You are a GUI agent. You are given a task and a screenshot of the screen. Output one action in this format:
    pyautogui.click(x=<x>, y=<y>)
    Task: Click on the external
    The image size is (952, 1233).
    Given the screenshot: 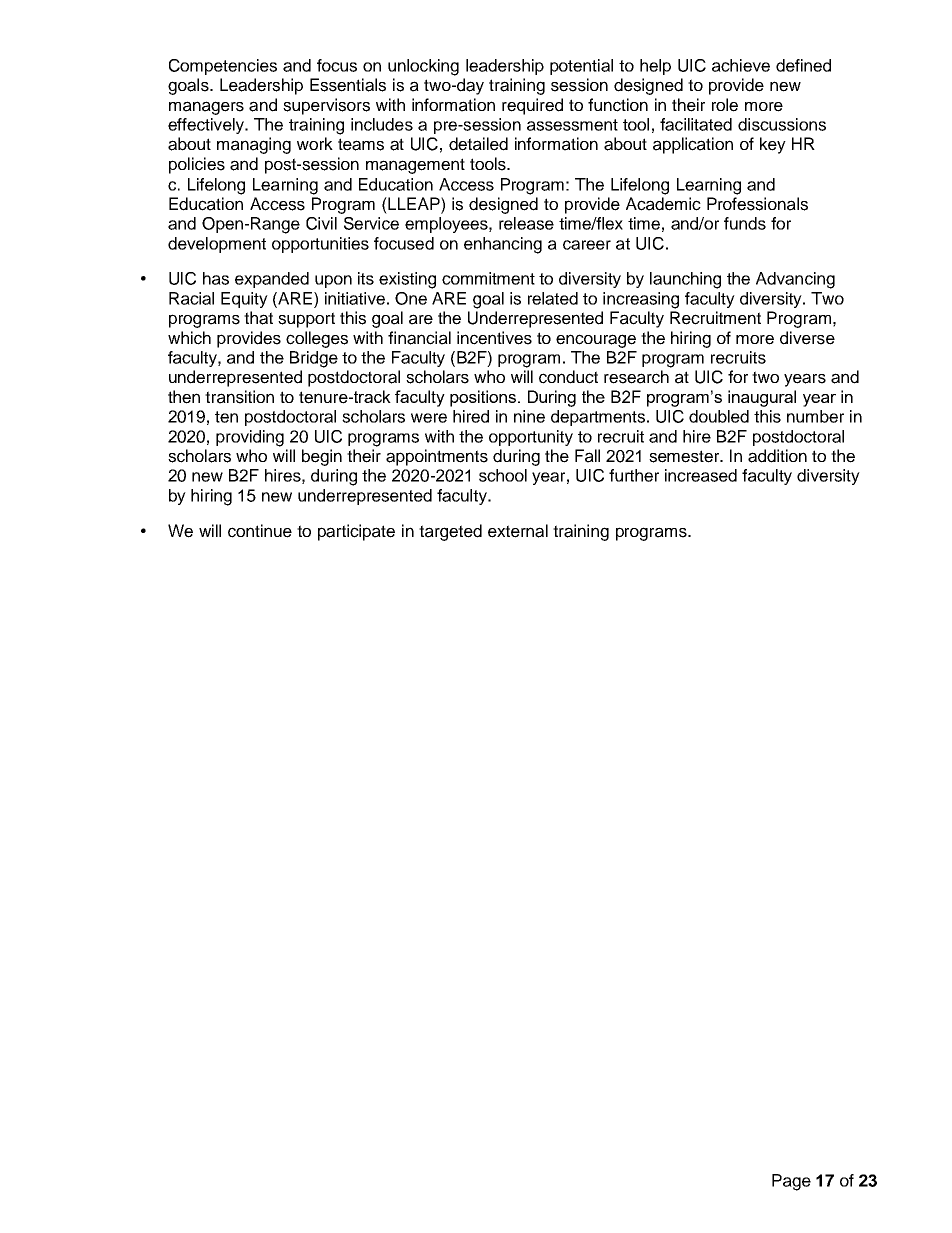 What is the action you would take?
    pyautogui.click(x=518, y=531)
